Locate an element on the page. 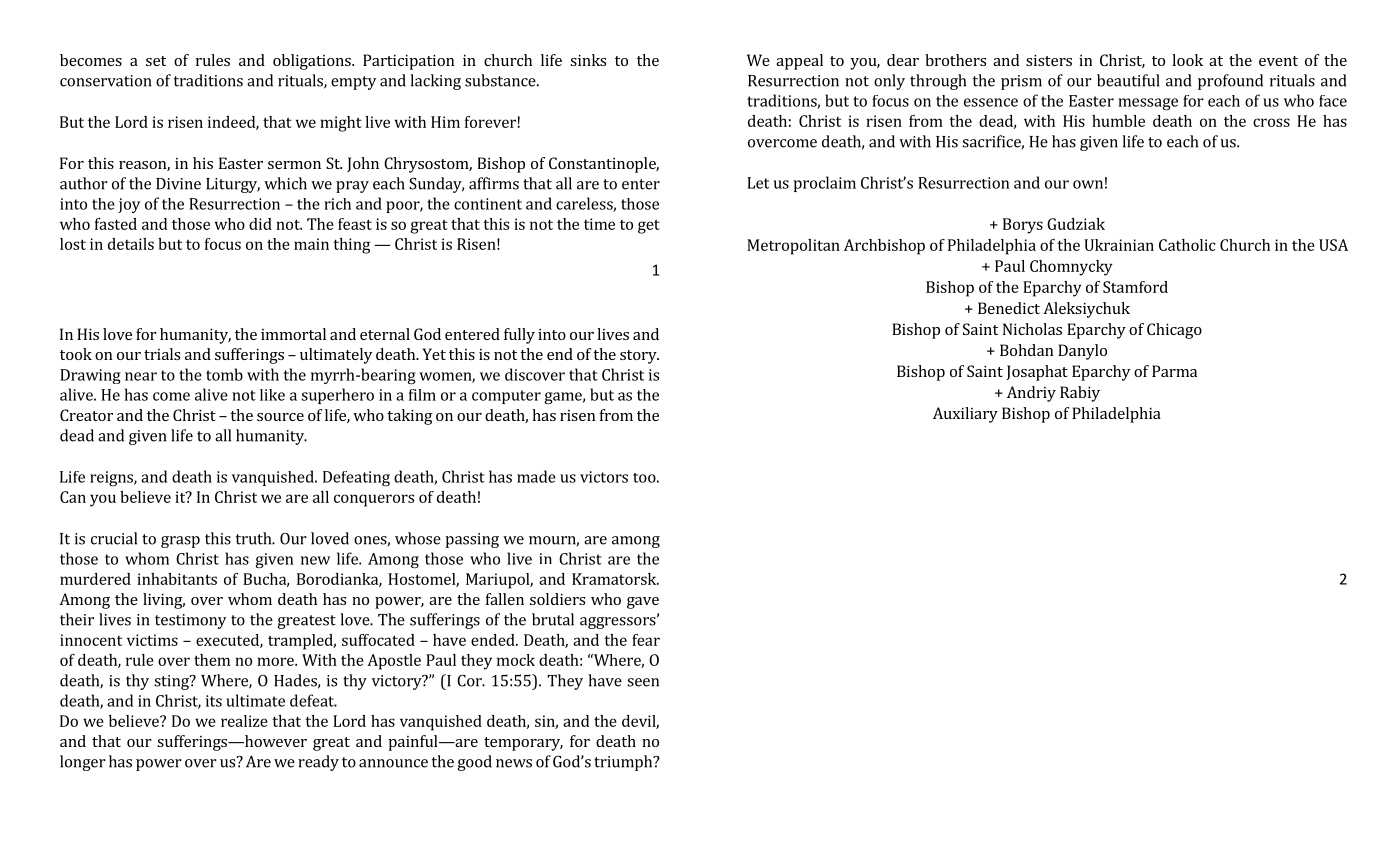 The image size is (1400, 850). Auxiliary is located at coordinates (965, 415).
